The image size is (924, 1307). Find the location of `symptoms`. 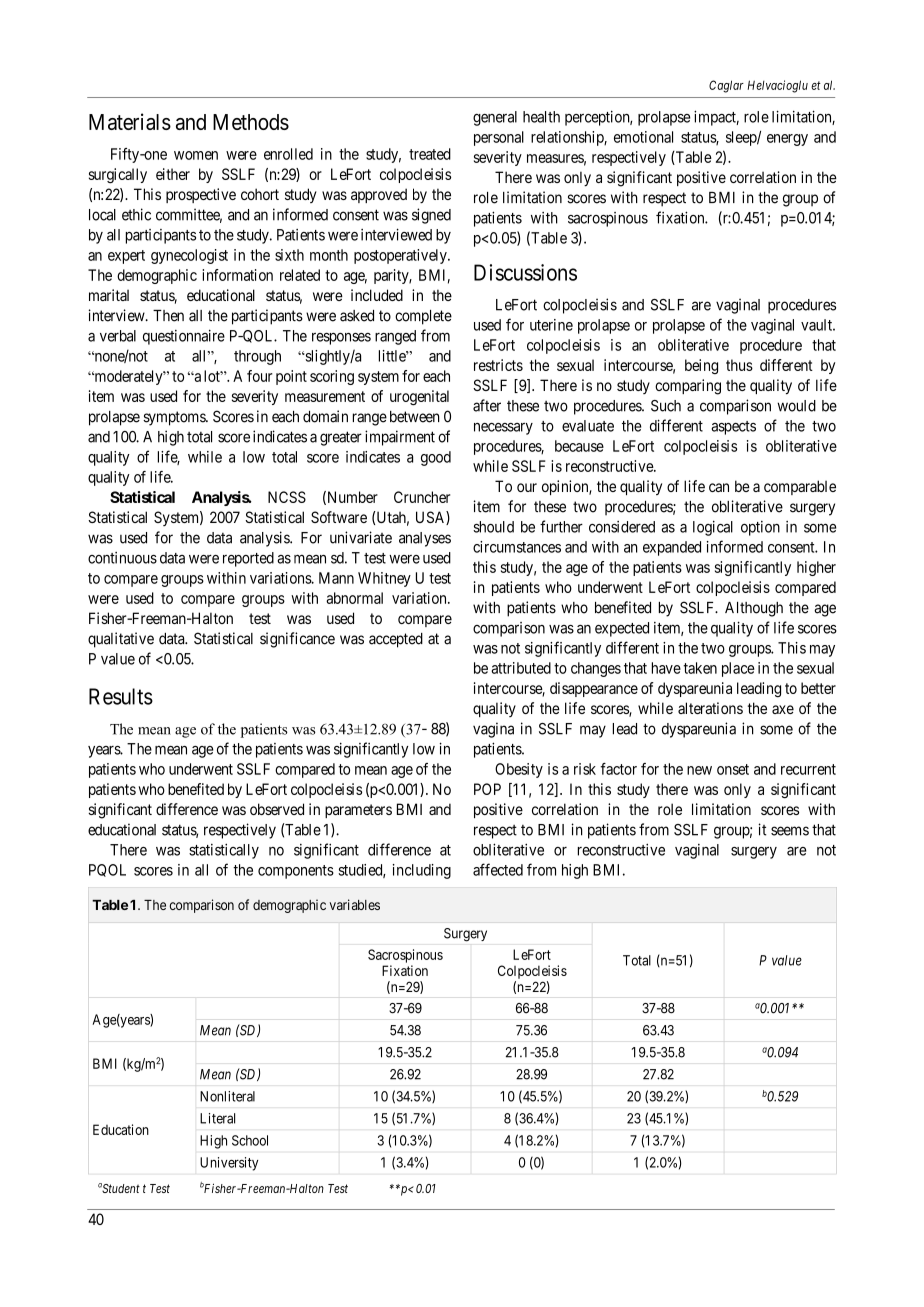

symptoms is located at coordinates (175, 418).
